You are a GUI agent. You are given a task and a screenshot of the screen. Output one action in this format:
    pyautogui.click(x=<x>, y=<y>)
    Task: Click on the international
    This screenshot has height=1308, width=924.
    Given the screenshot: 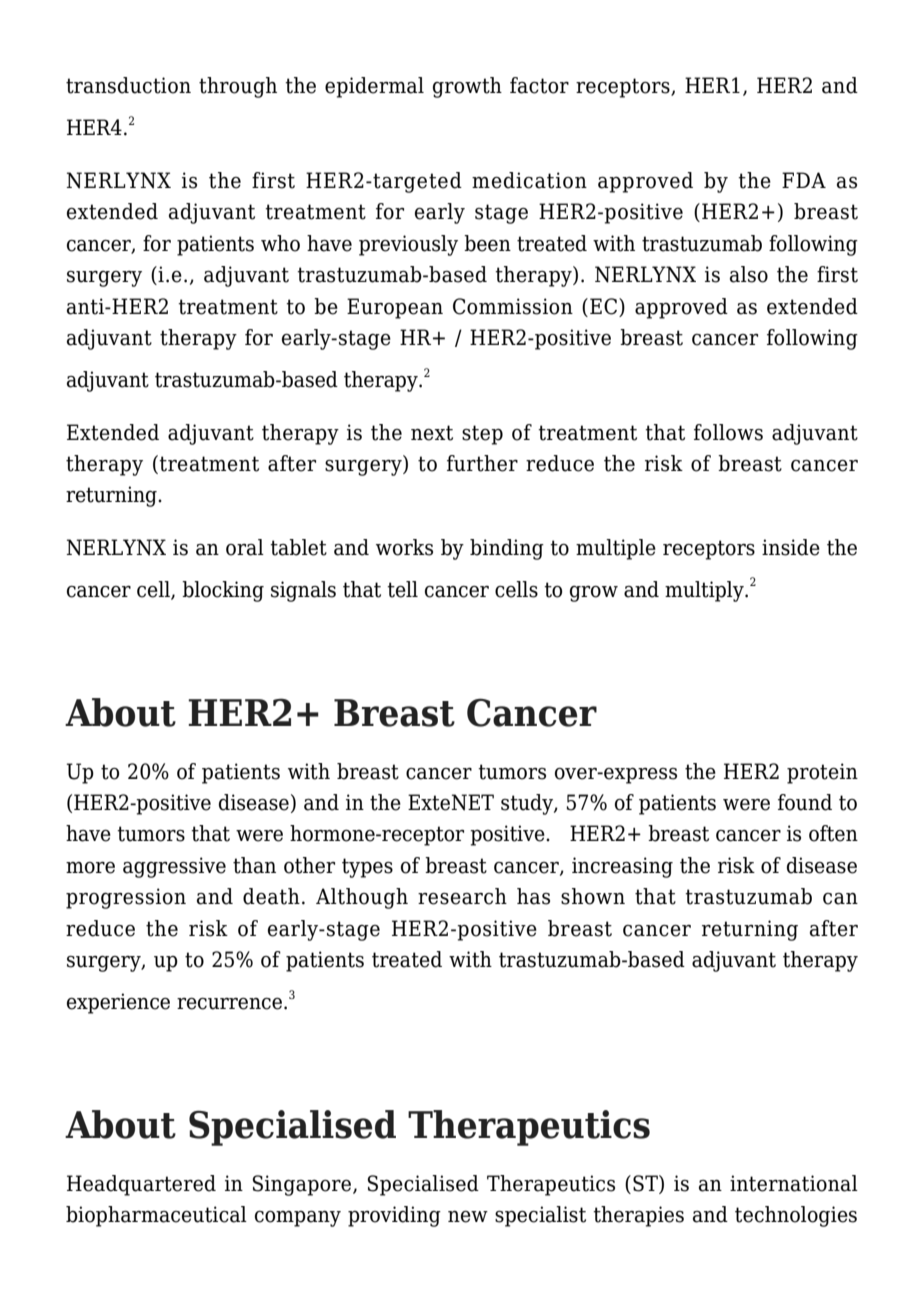 What is the action you would take?
    pyautogui.click(x=794, y=1183)
